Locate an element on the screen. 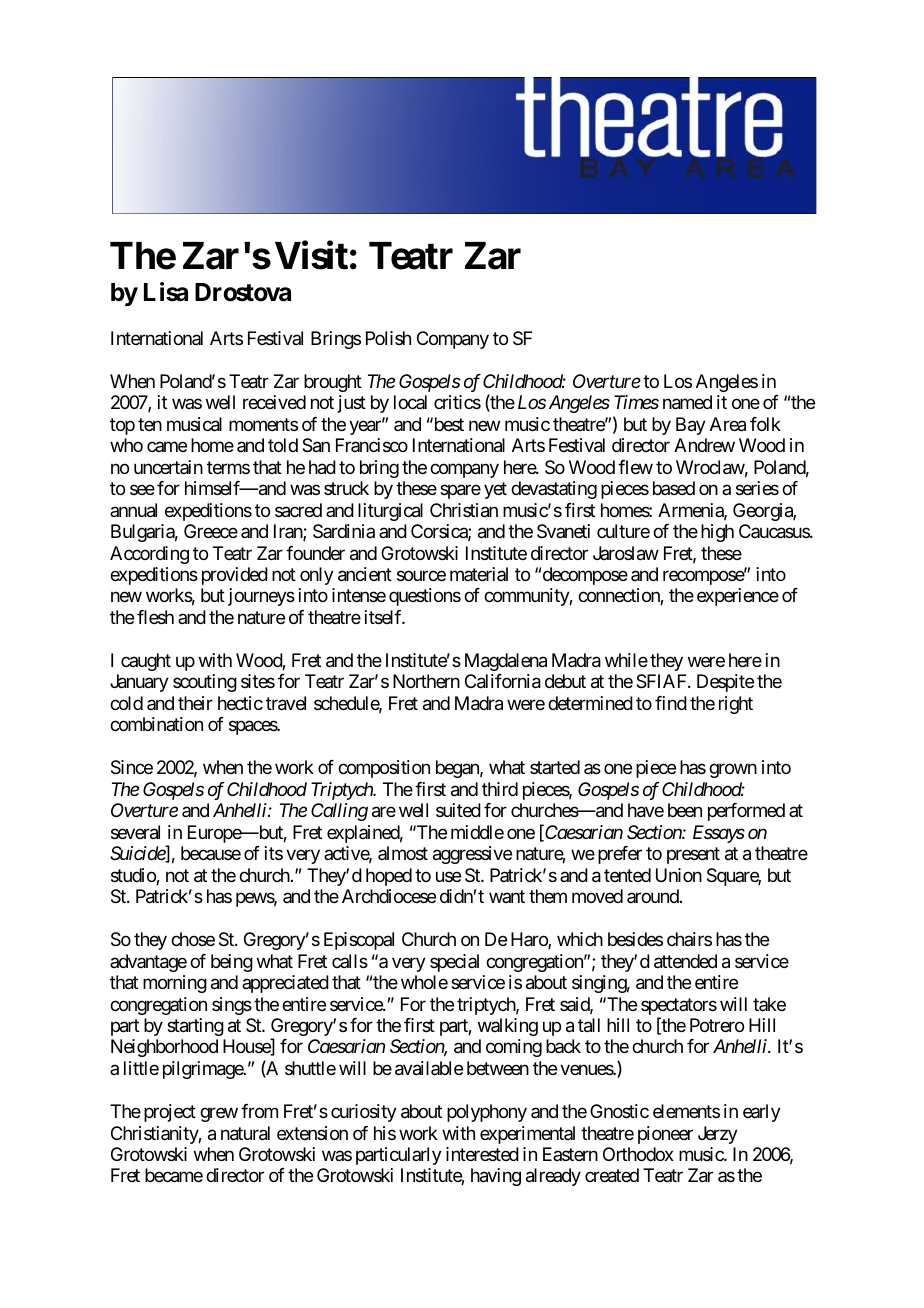 The image size is (924, 1308). local is located at coordinates (410, 402).
